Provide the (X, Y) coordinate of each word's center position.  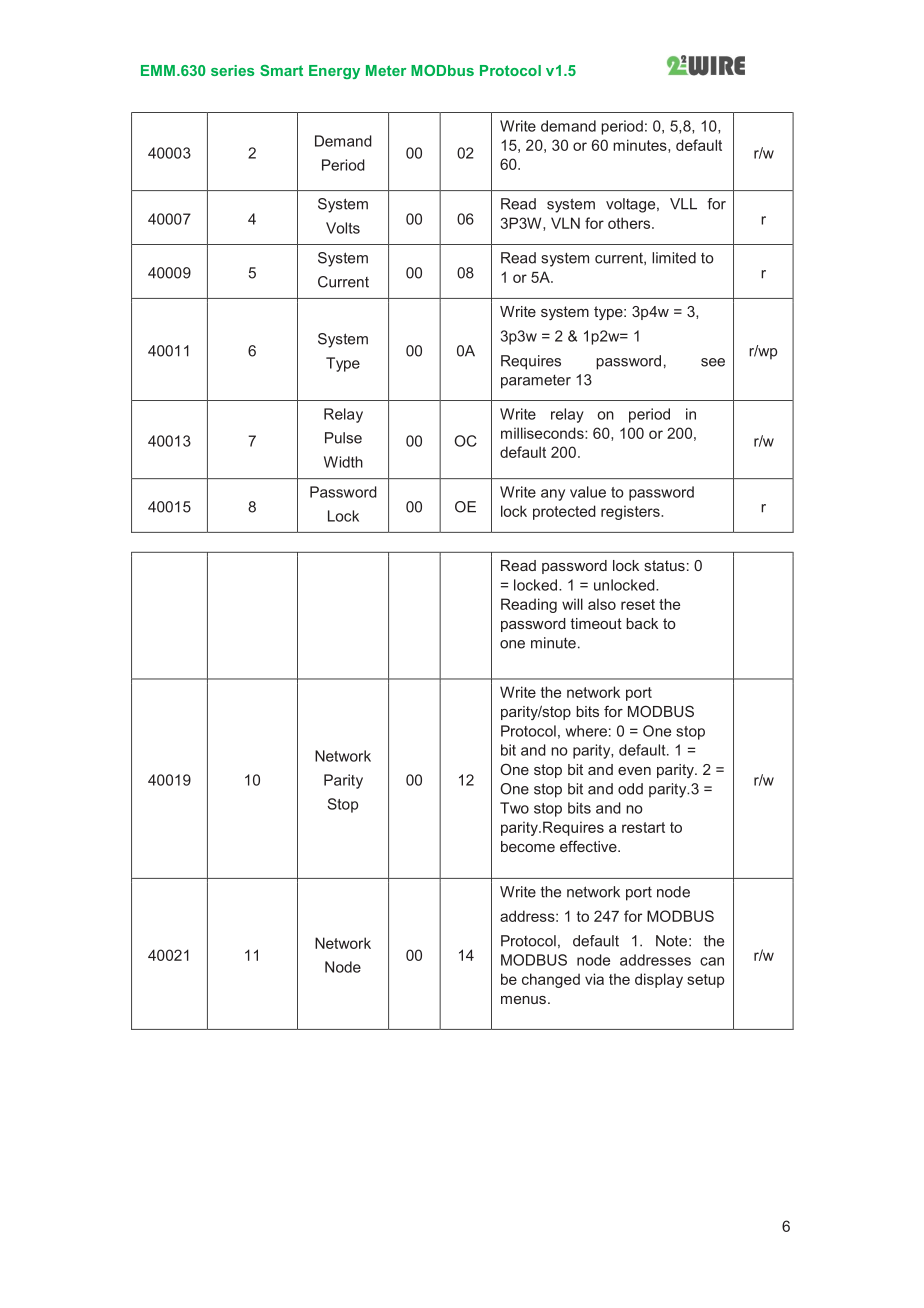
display (659, 980)
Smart (281, 70)
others (630, 223)
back (642, 623)
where (586, 731)
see (713, 362)
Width (343, 462)
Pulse (343, 438)
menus (523, 1000)
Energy (334, 72)
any (553, 495)
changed (551, 980)
